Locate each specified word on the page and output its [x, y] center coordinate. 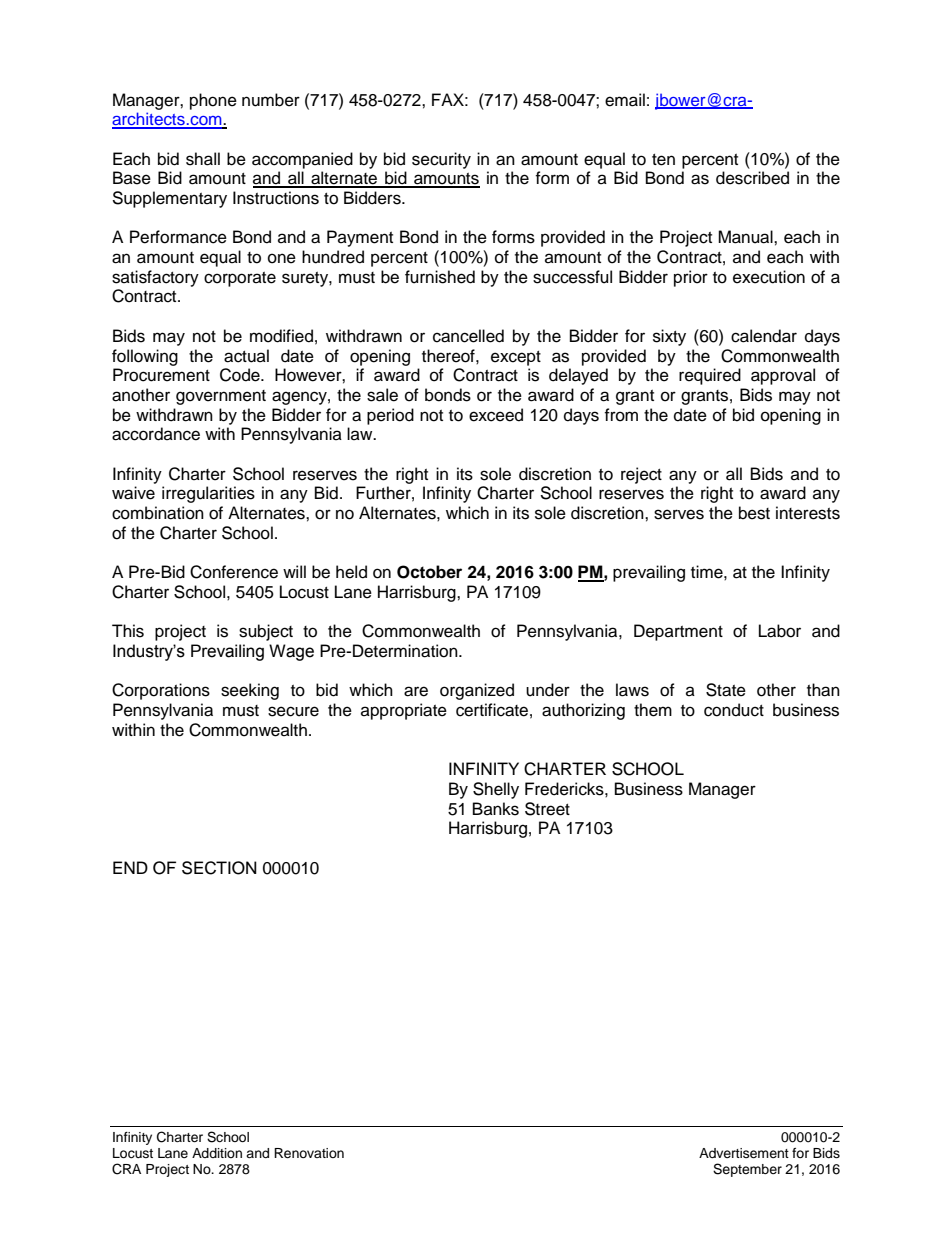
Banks [496, 809]
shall [203, 159]
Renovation [309, 1153]
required [710, 376]
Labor [780, 631]
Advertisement [744, 1153]
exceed [496, 415]
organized [477, 691]
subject [266, 632]
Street [547, 809]
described [752, 178]
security [441, 160]
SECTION [219, 868]
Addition [217, 1153]
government [221, 397]
